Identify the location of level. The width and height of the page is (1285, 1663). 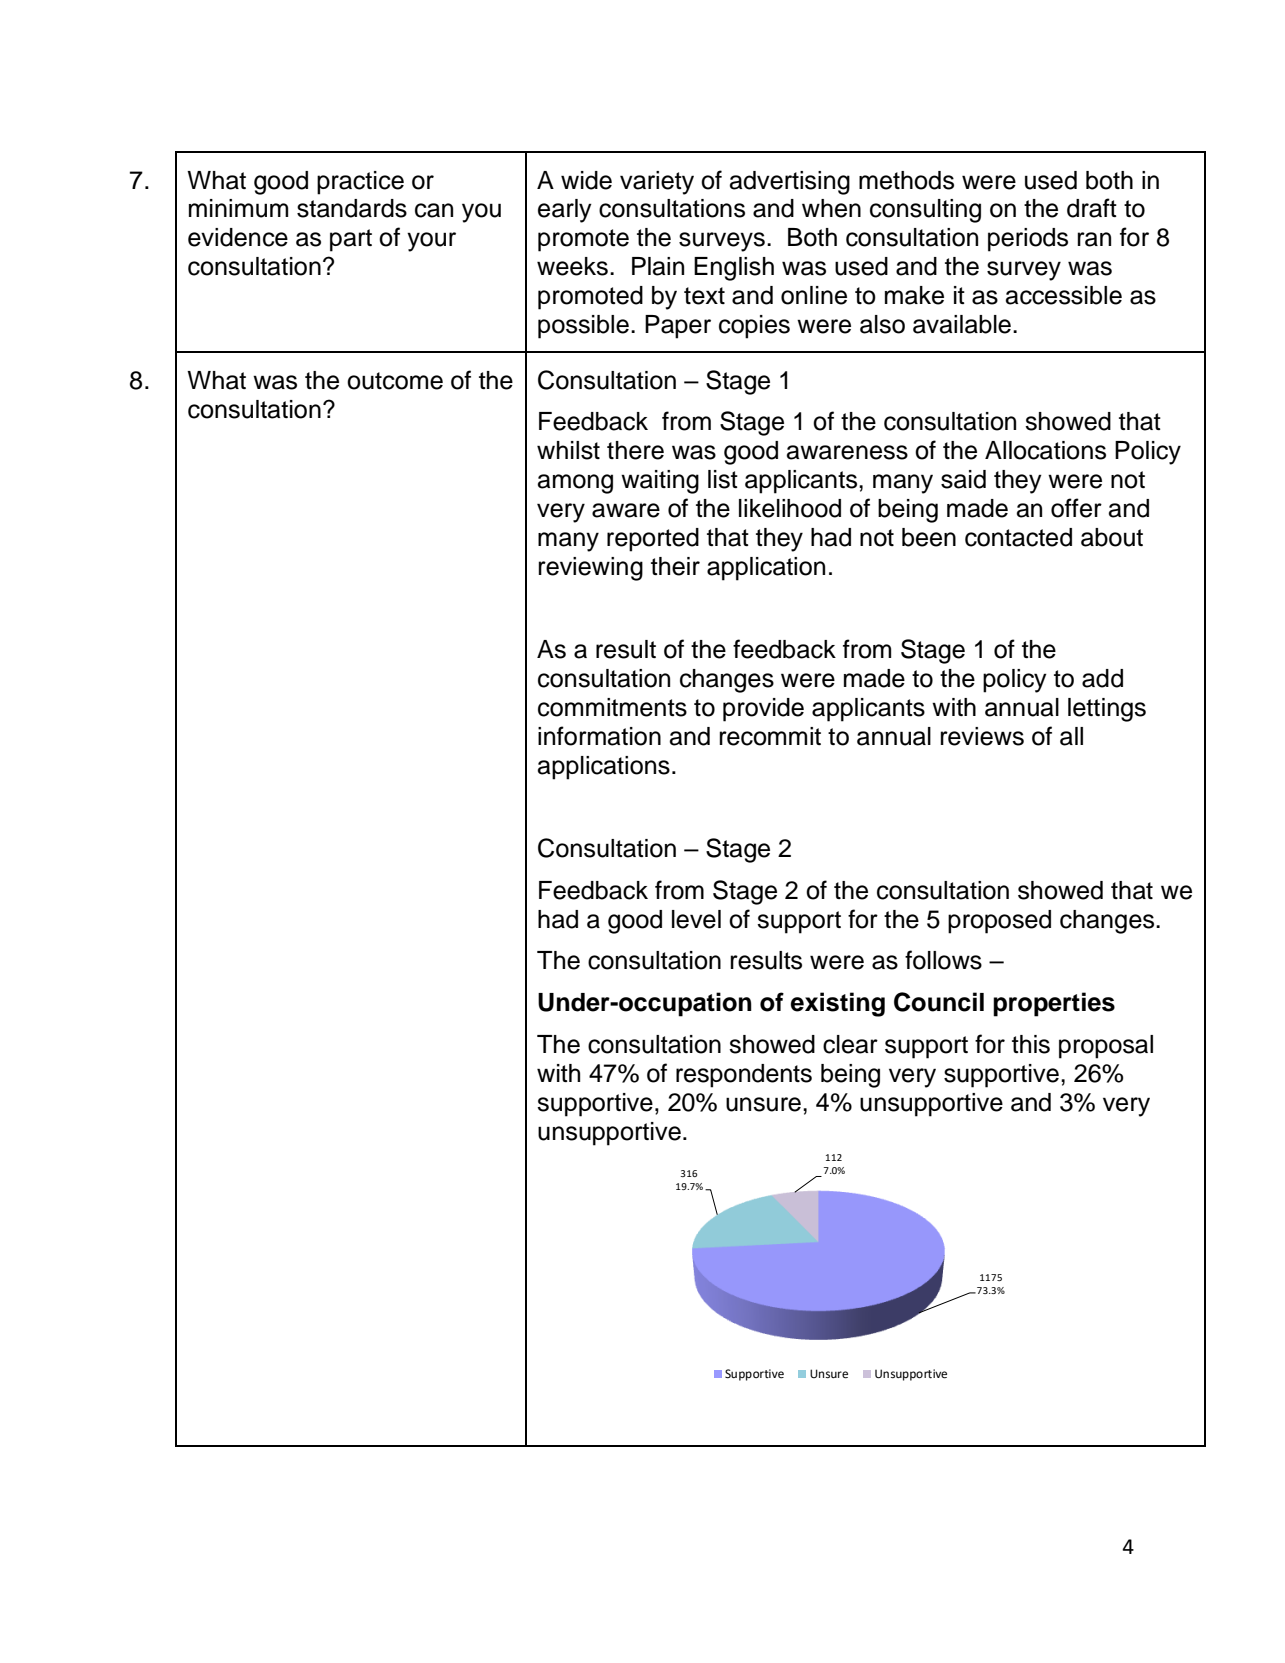
(696, 919).
